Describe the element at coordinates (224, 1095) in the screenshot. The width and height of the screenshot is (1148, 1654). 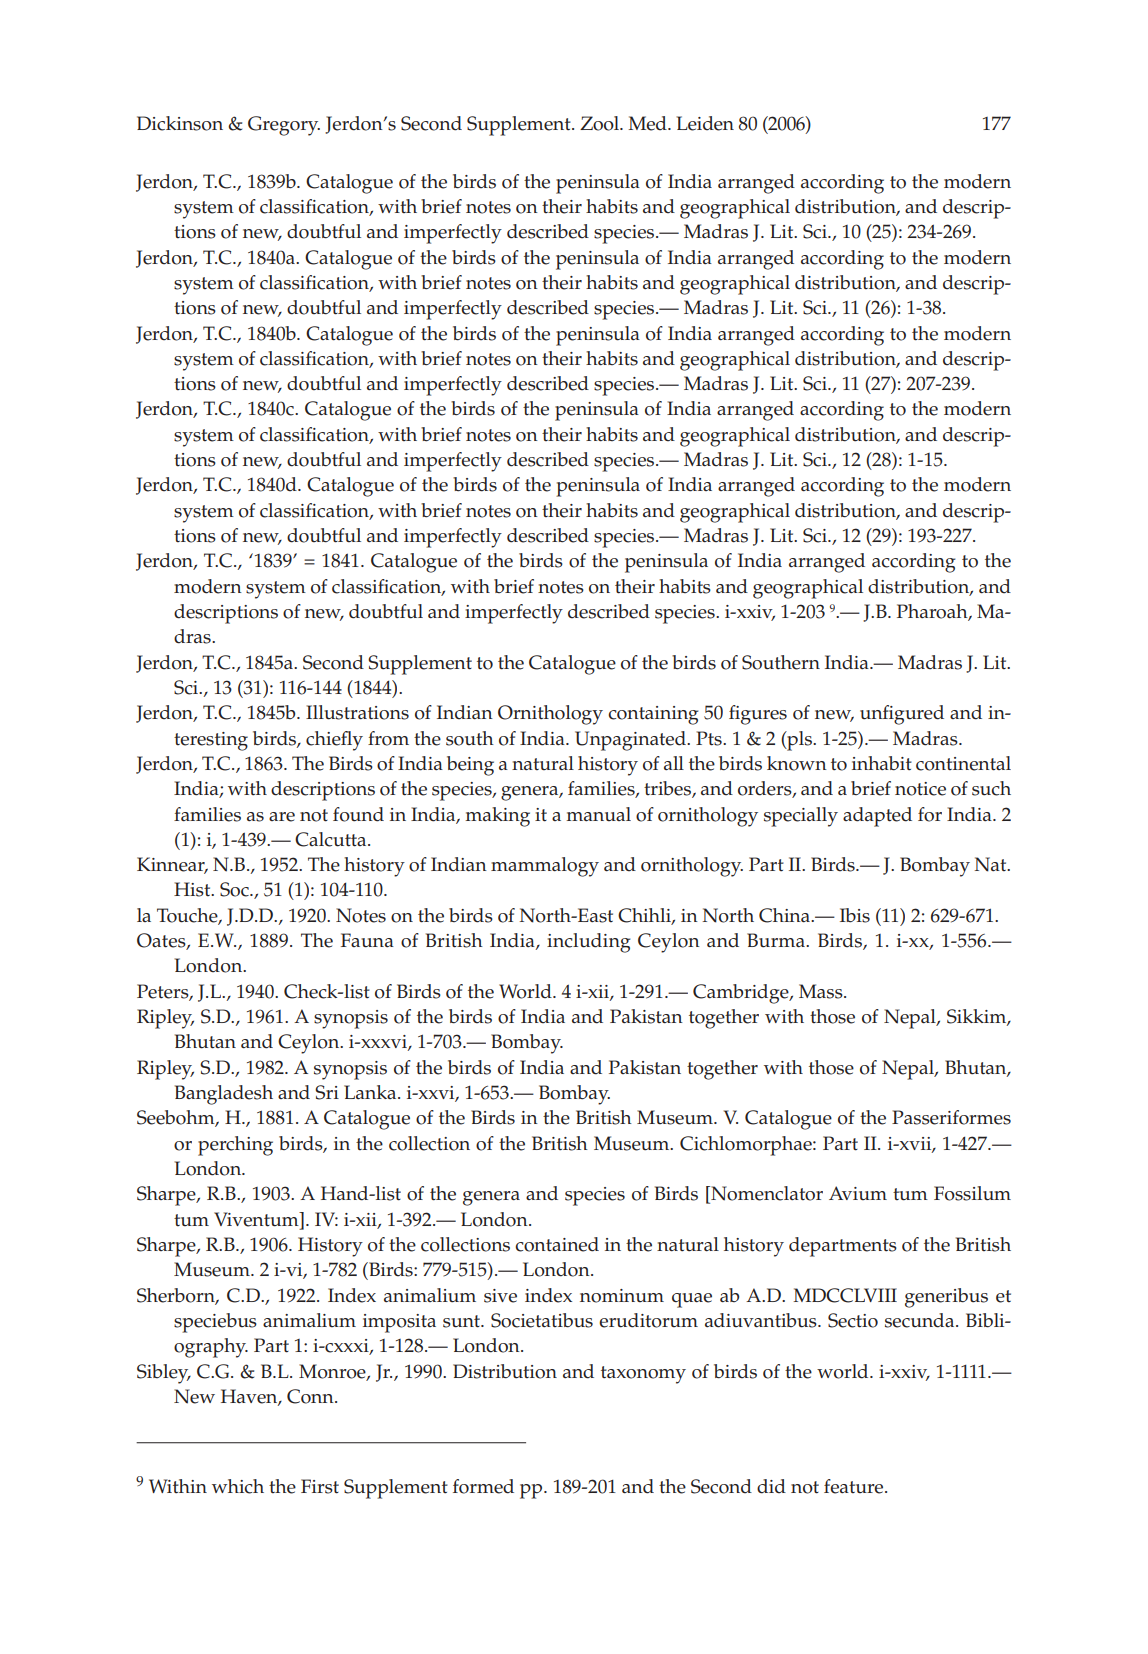
I see `Bangladesh` at that location.
